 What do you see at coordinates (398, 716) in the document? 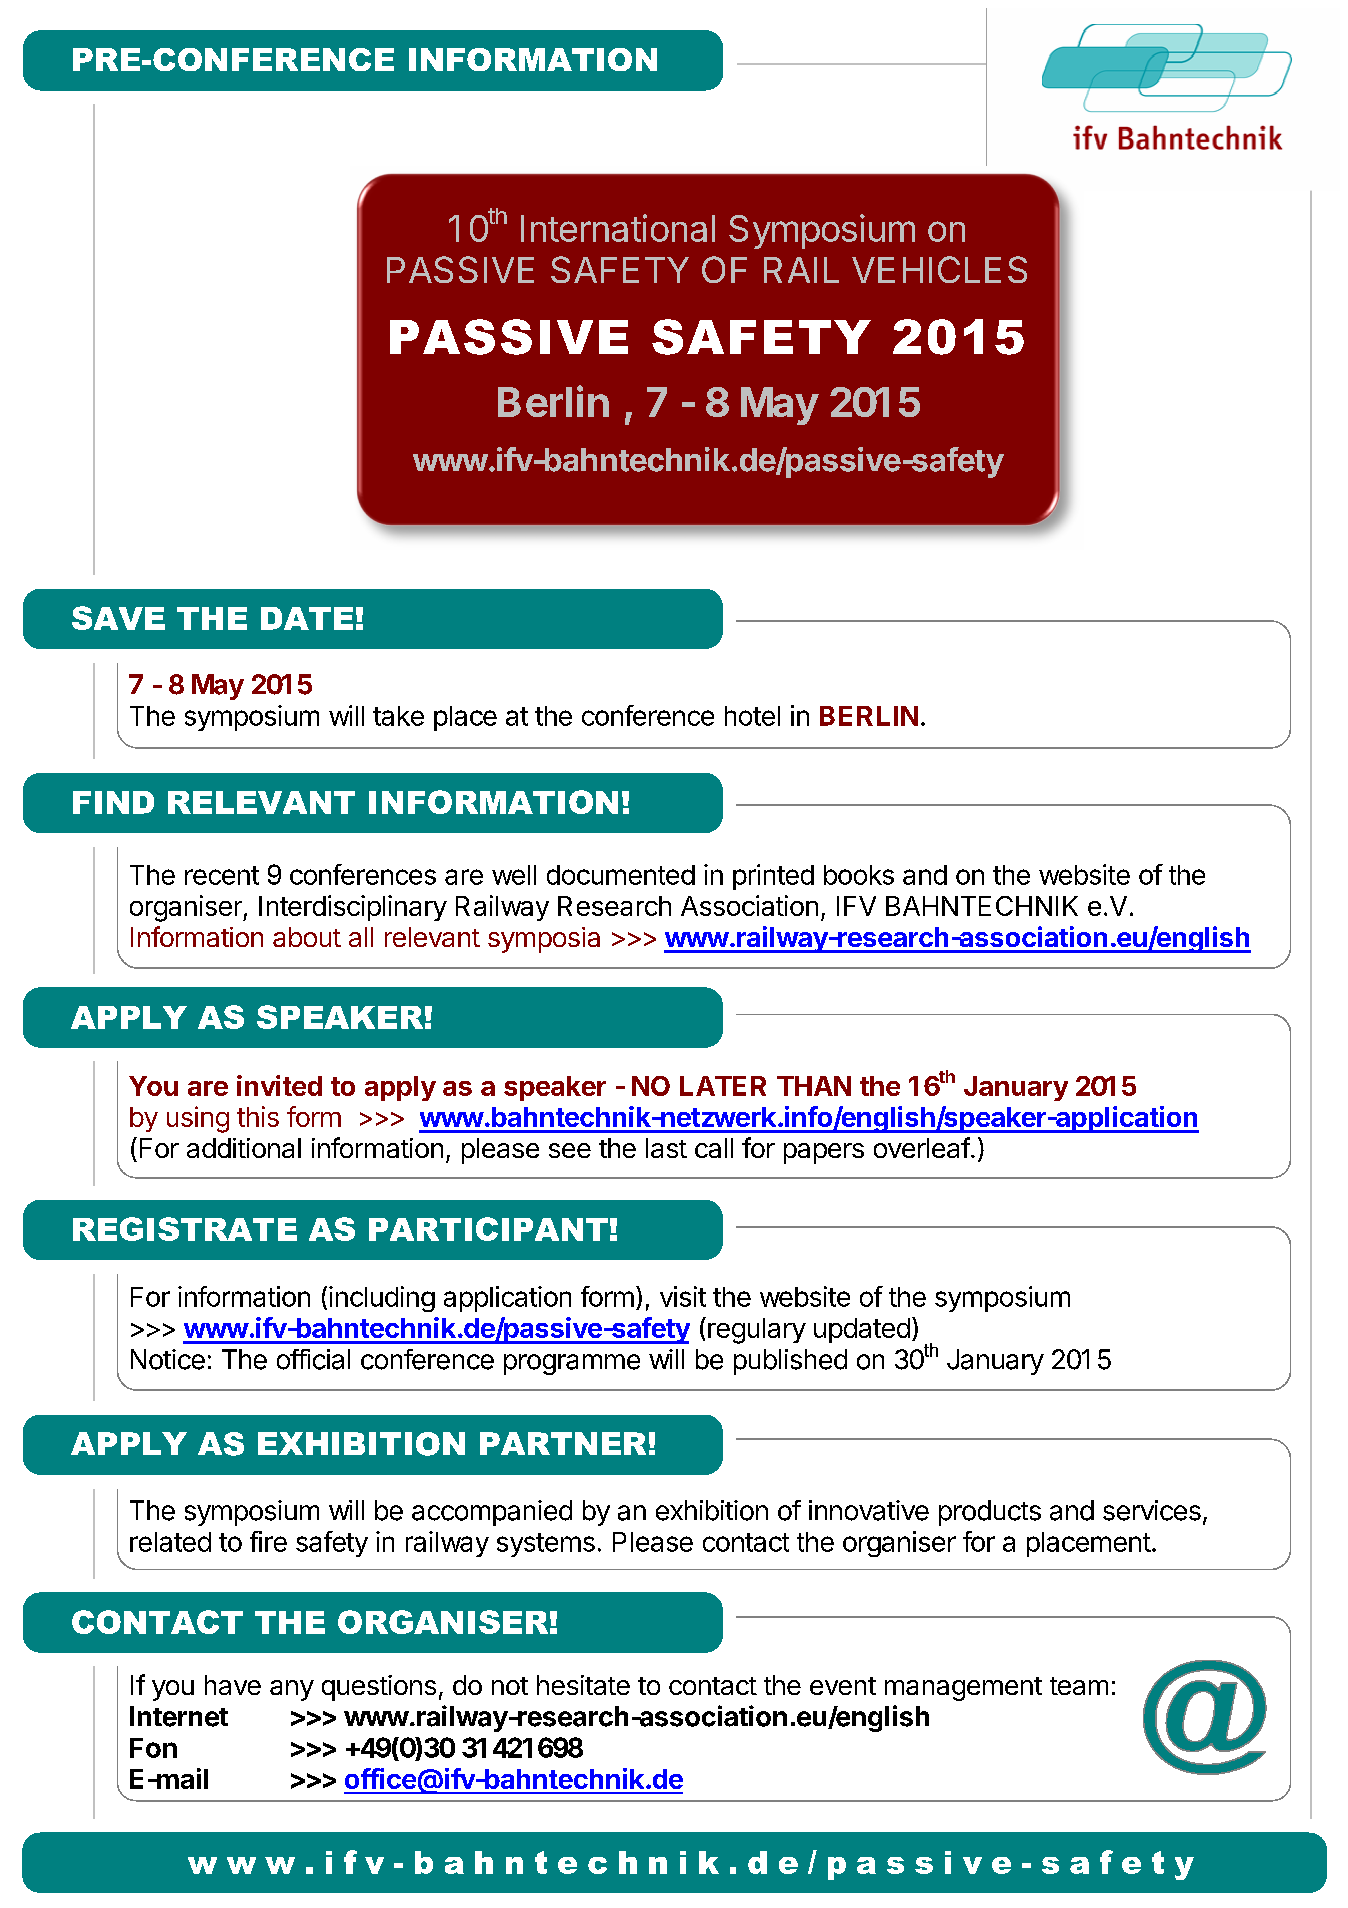
I see `take` at bounding box center [398, 716].
